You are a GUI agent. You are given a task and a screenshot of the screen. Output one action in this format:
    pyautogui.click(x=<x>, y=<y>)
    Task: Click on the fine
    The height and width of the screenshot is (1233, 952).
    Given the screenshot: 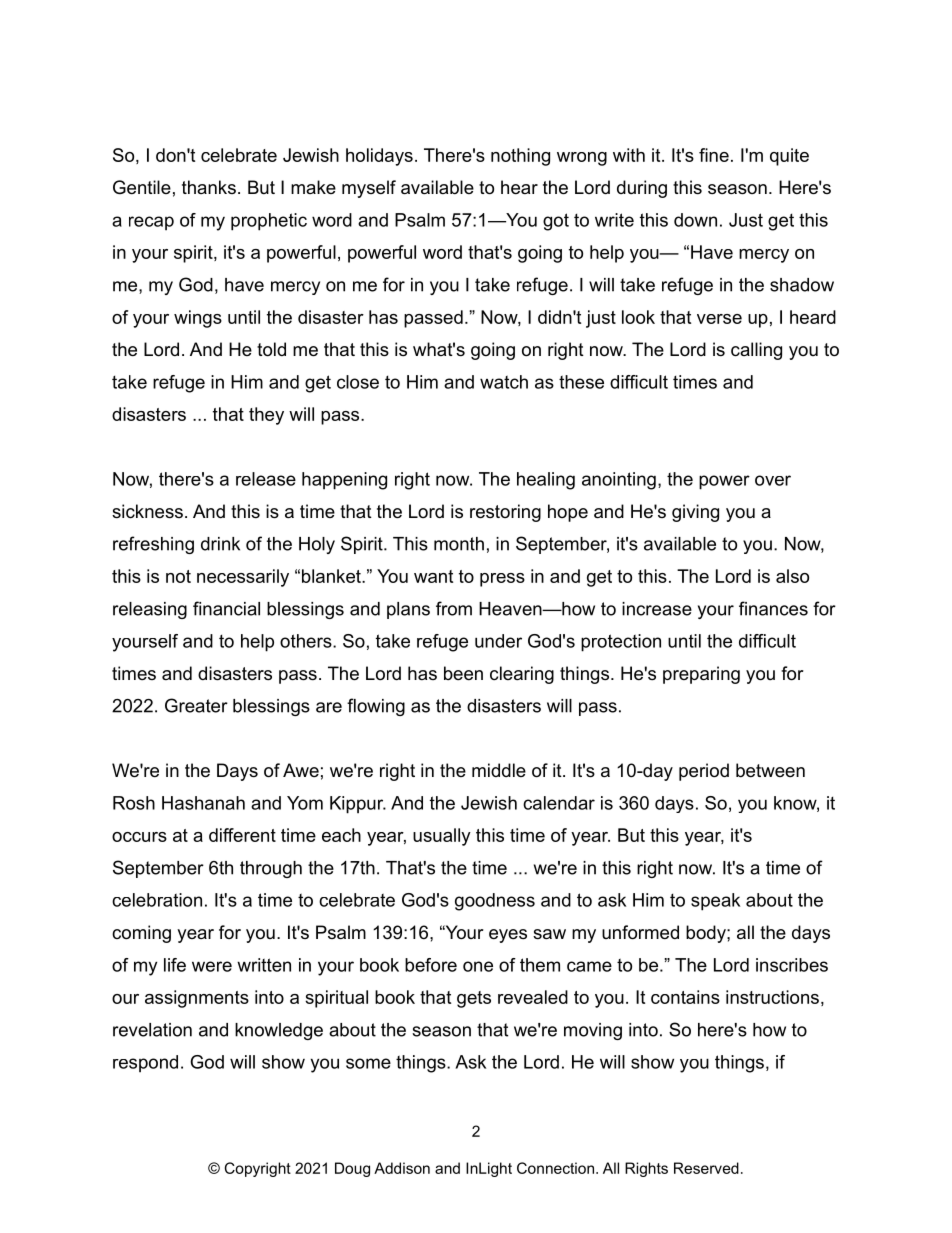 What is the action you would take?
    pyautogui.click(x=714, y=155)
